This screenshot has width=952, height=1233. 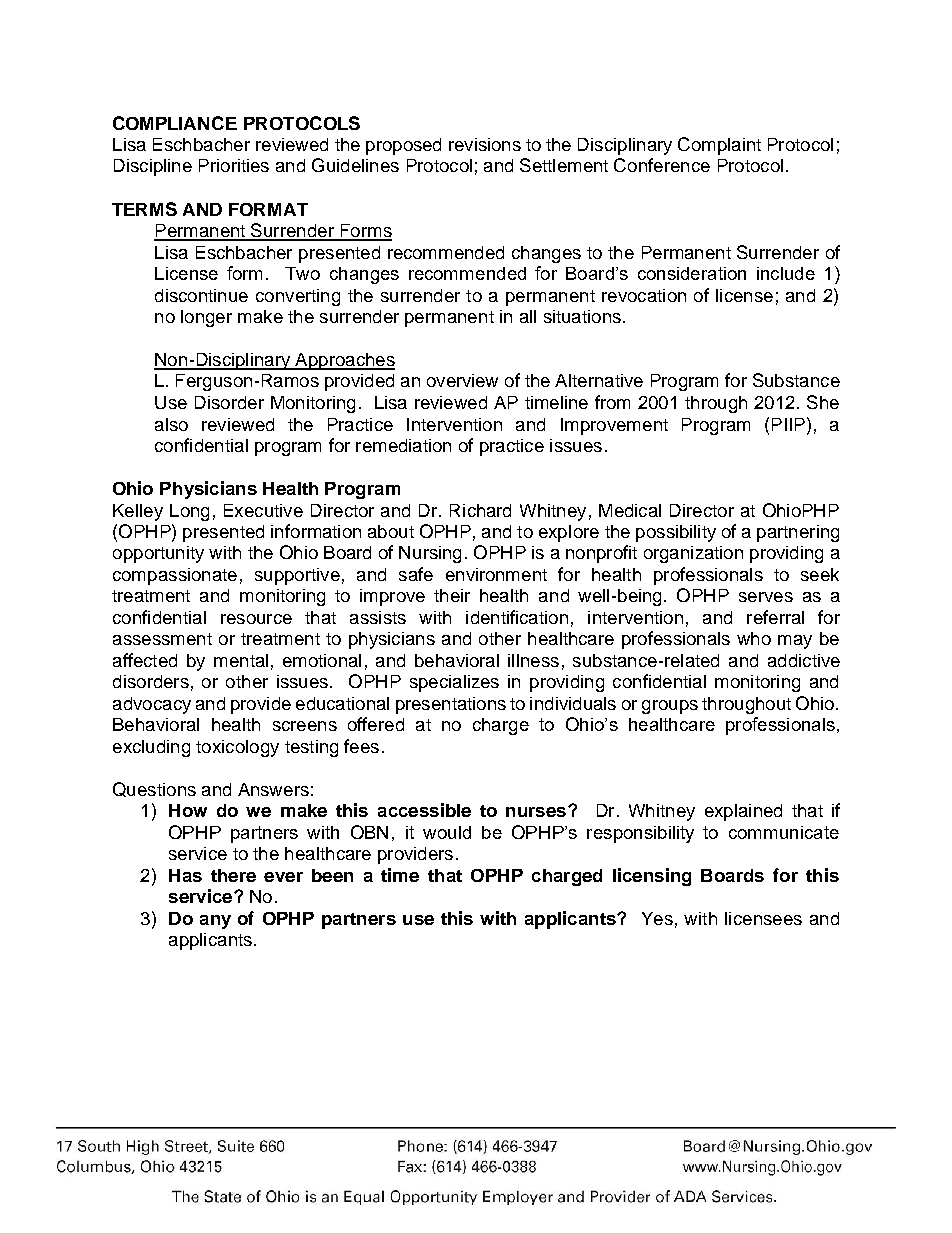 I want to click on would, so click(x=447, y=832).
